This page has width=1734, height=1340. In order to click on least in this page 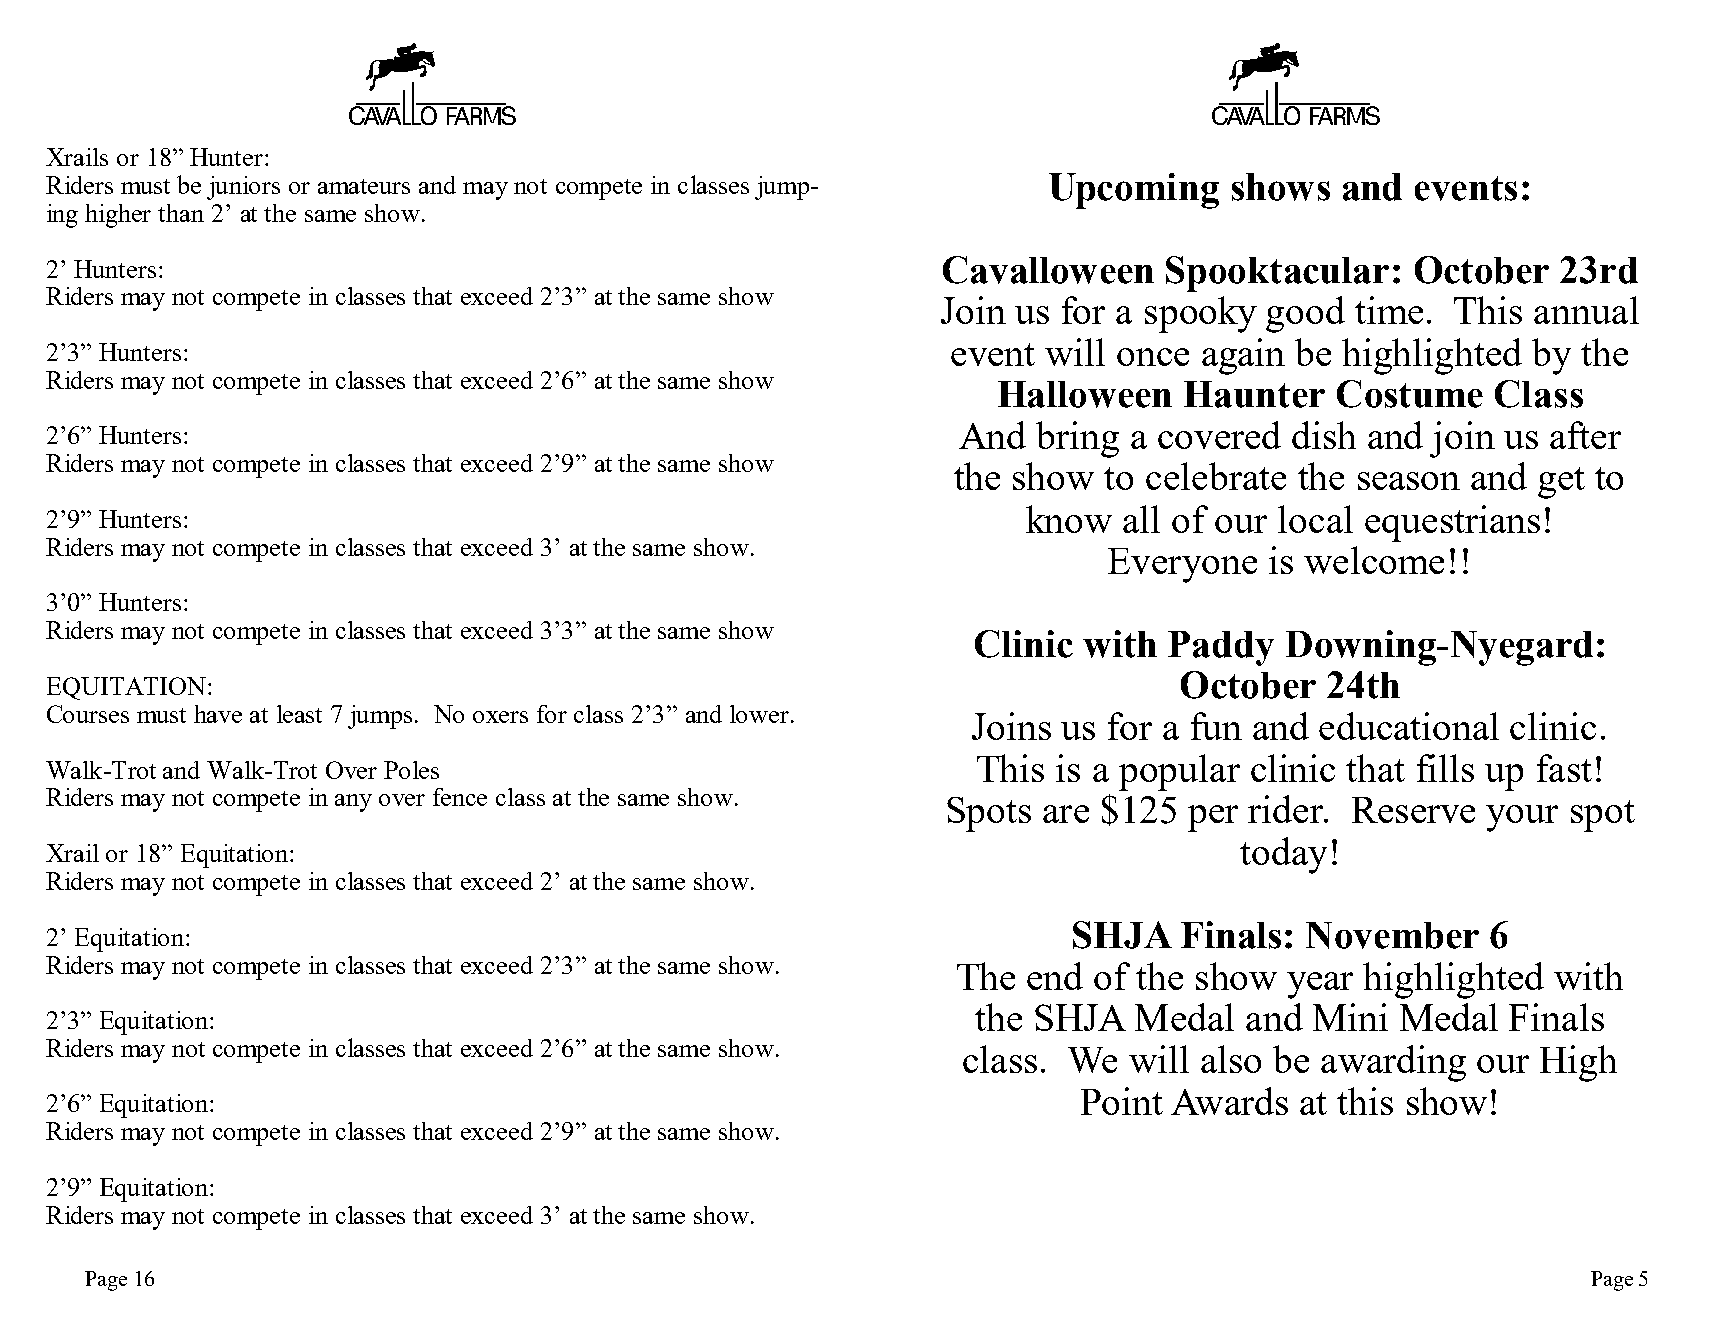, I will do `click(299, 714)`.
